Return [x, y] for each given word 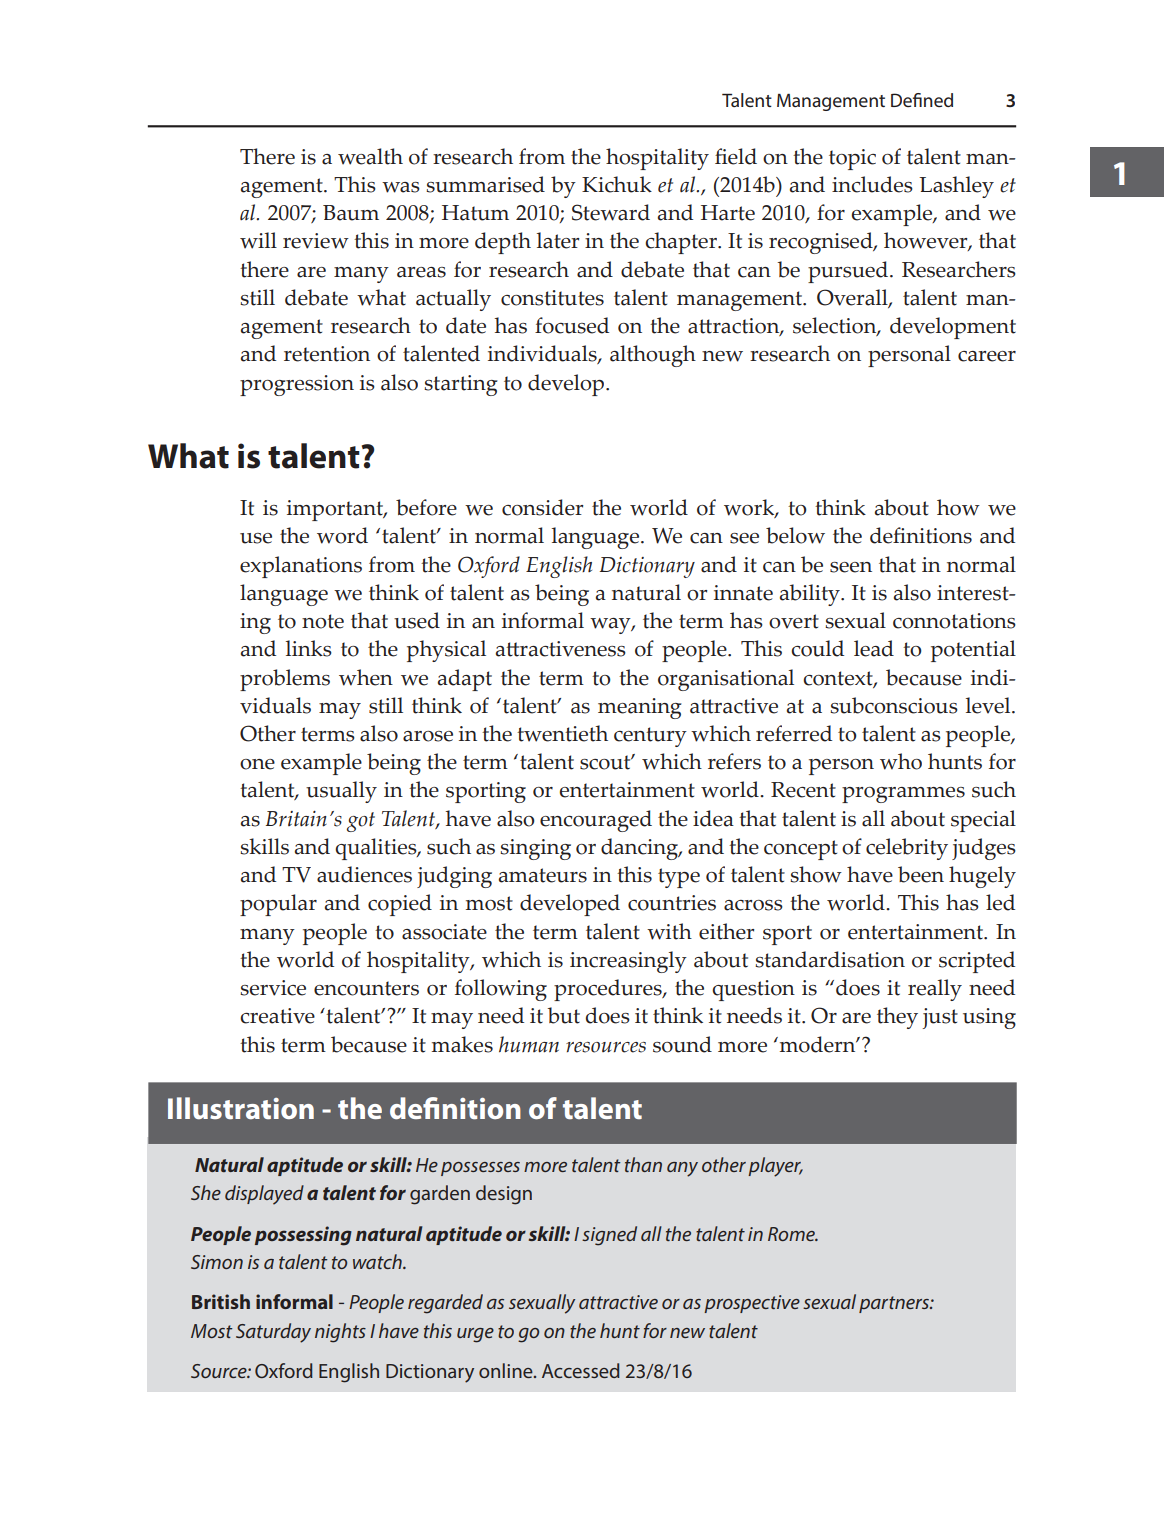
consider [543, 507]
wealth [370, 156]
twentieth [562, 733]
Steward [611, 212]
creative [277, 1016]
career [987, 356]
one [257, 764]
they [897, 1018]
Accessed [581, 1370]
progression [297, 385]
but [564, 1015]
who [901, 761]
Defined [922, 100]
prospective [752, 1304]
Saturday [273, 1333]
